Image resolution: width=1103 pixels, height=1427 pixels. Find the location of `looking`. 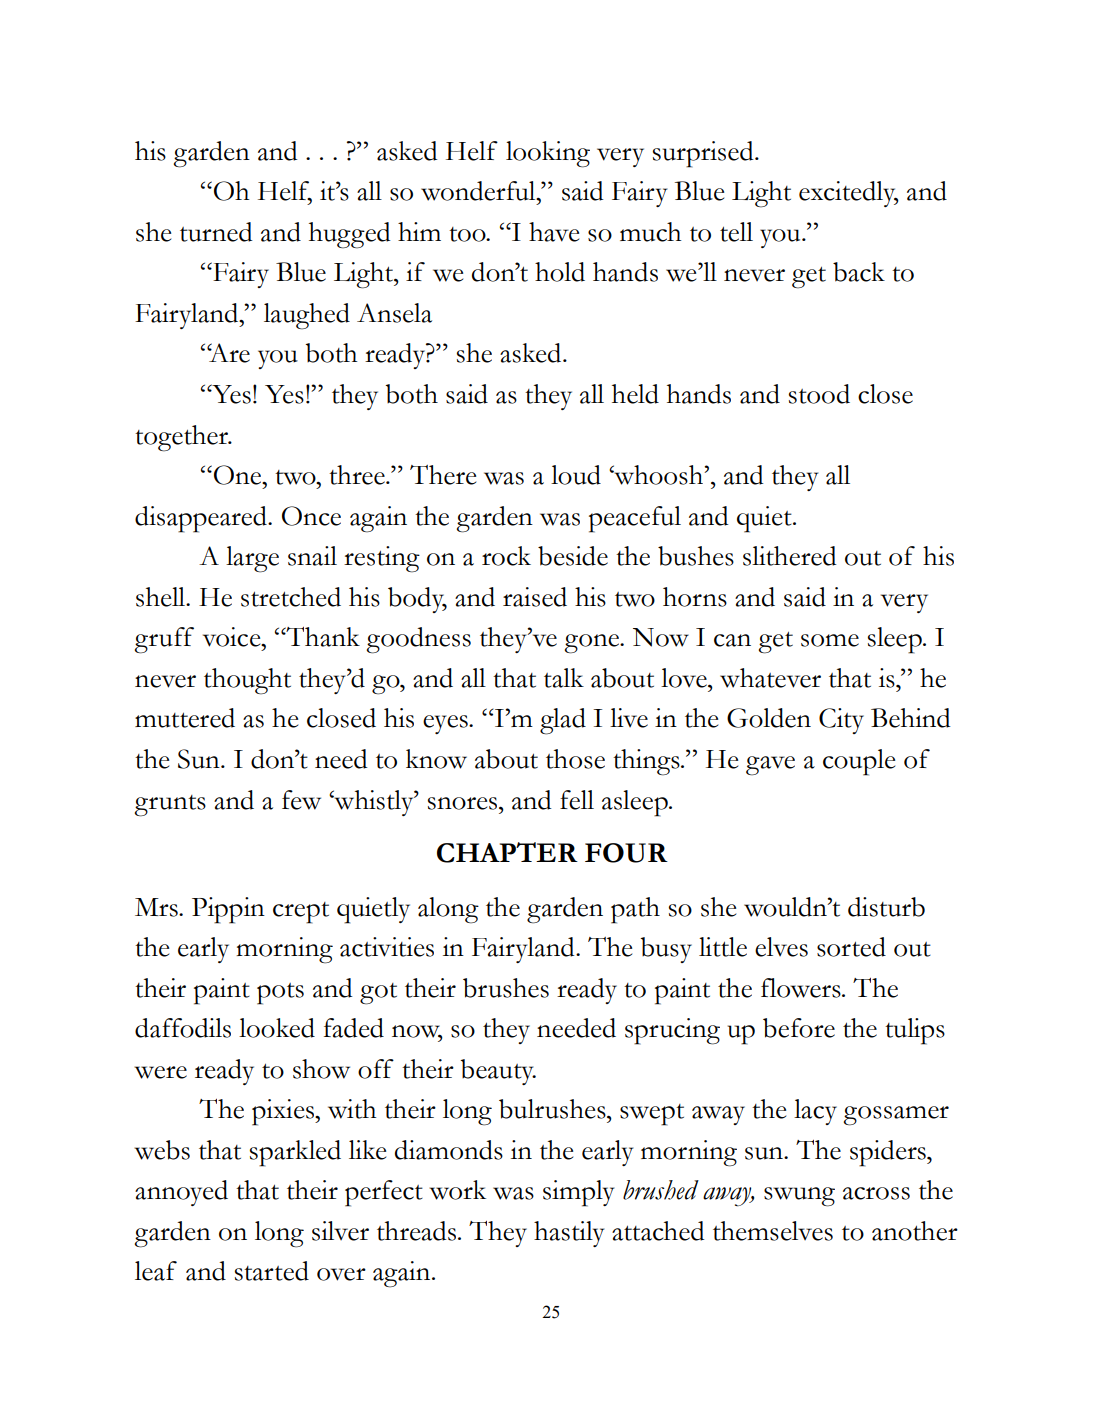

looking is located at coordinates (548, 154).
